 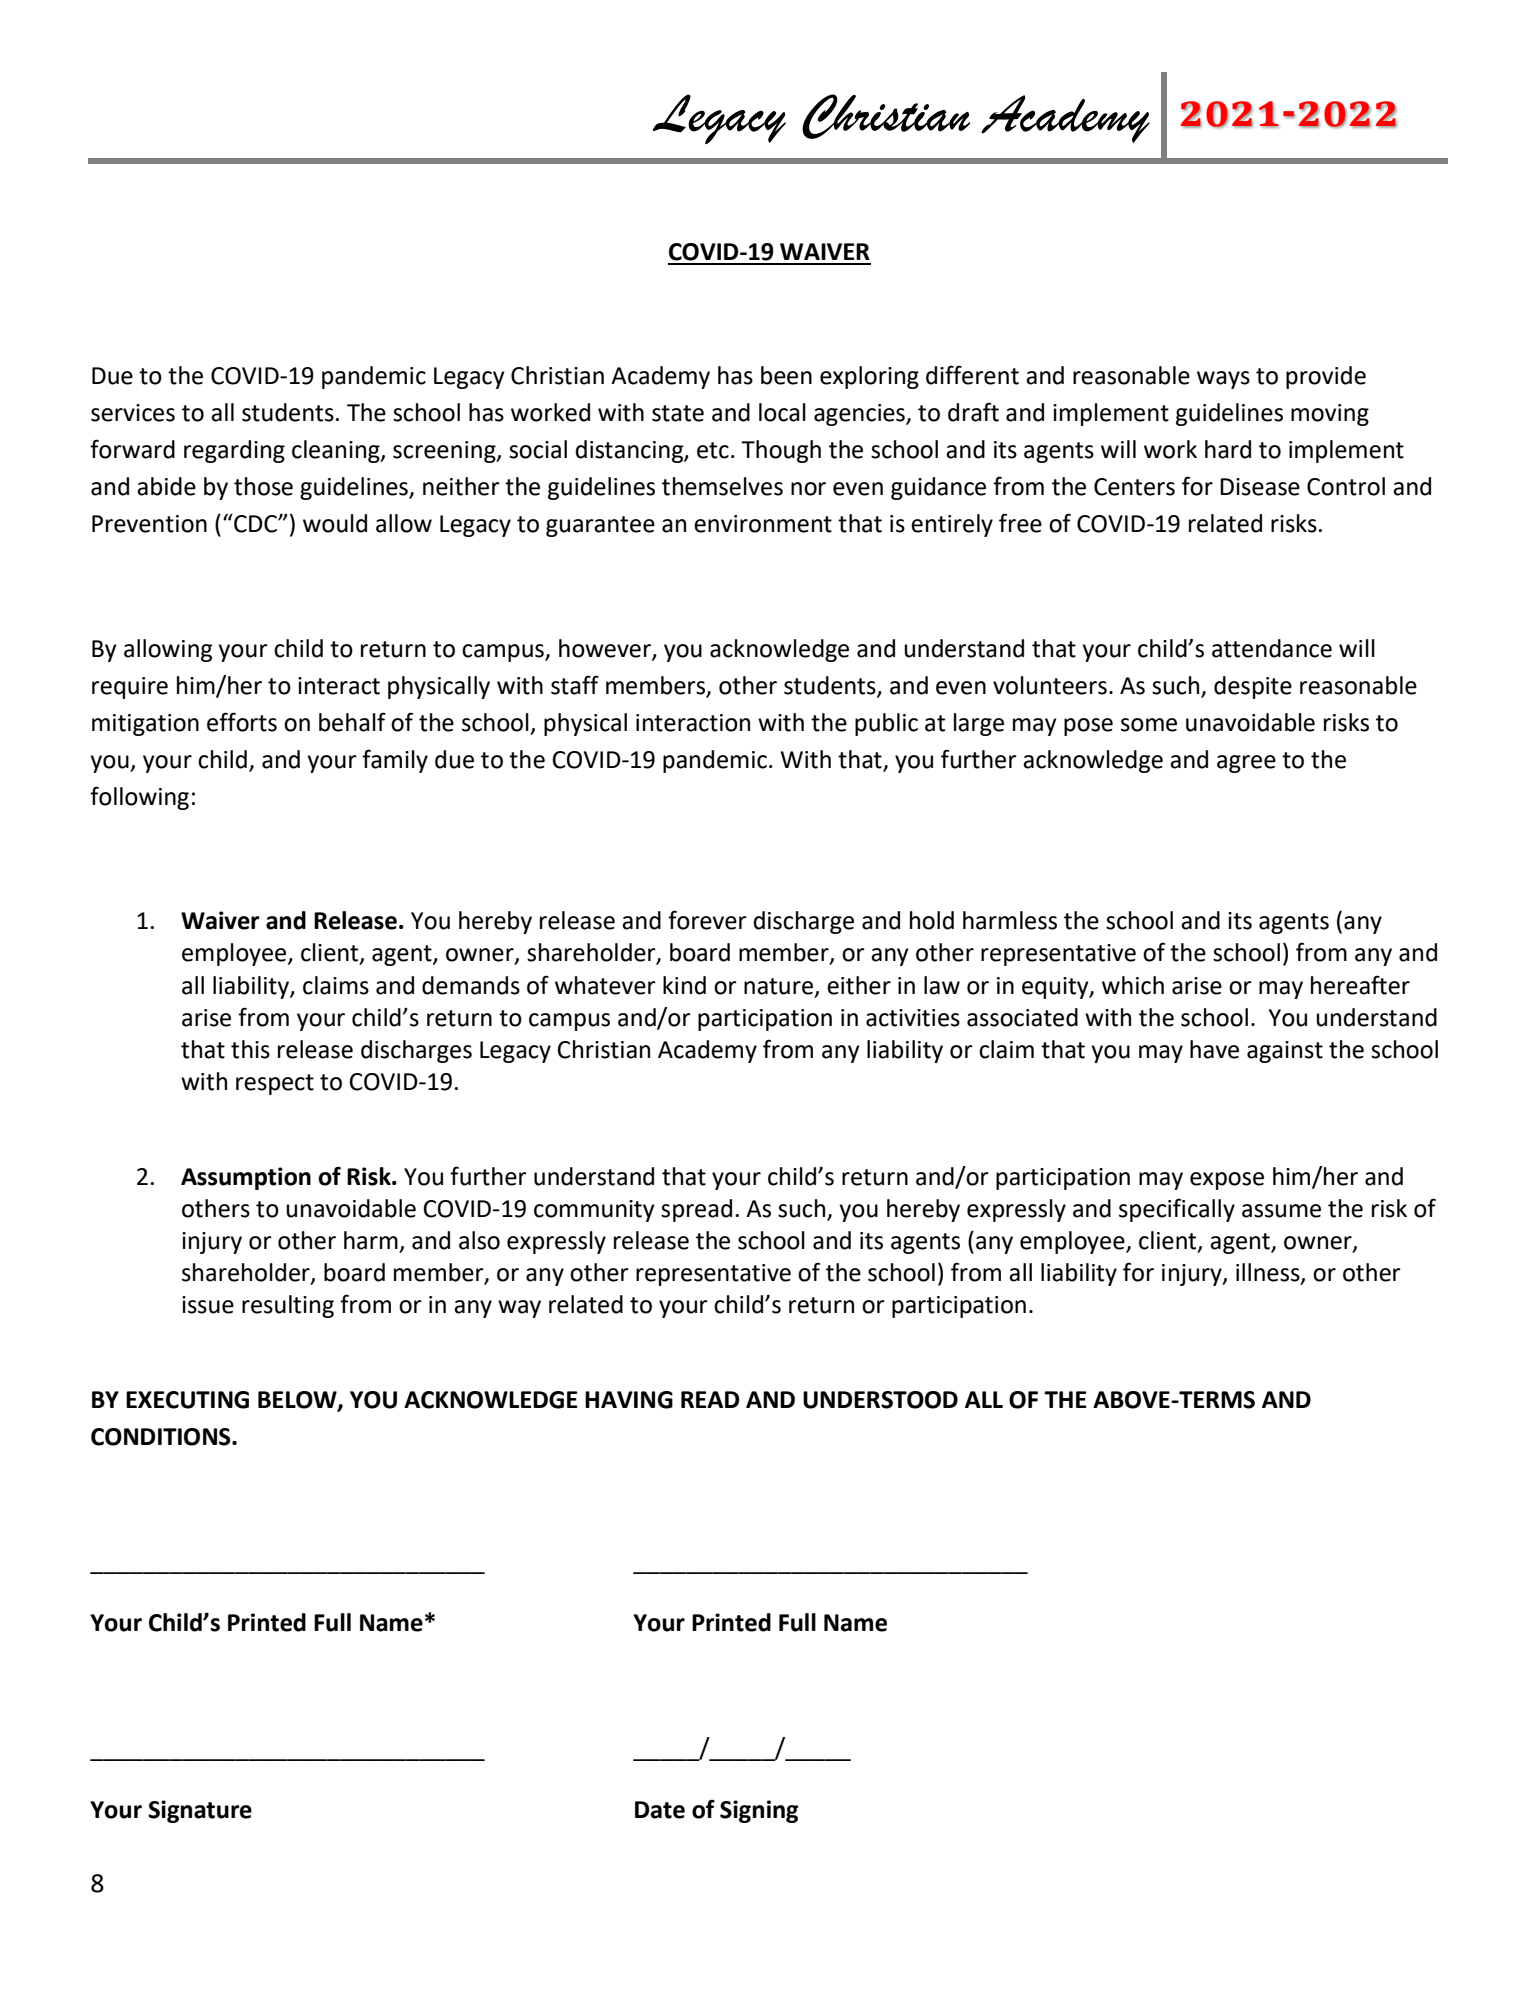 What do you see at coordinates (1269, 1273) in the document?
I see `illness` at bounding box center [1269, 1273].
